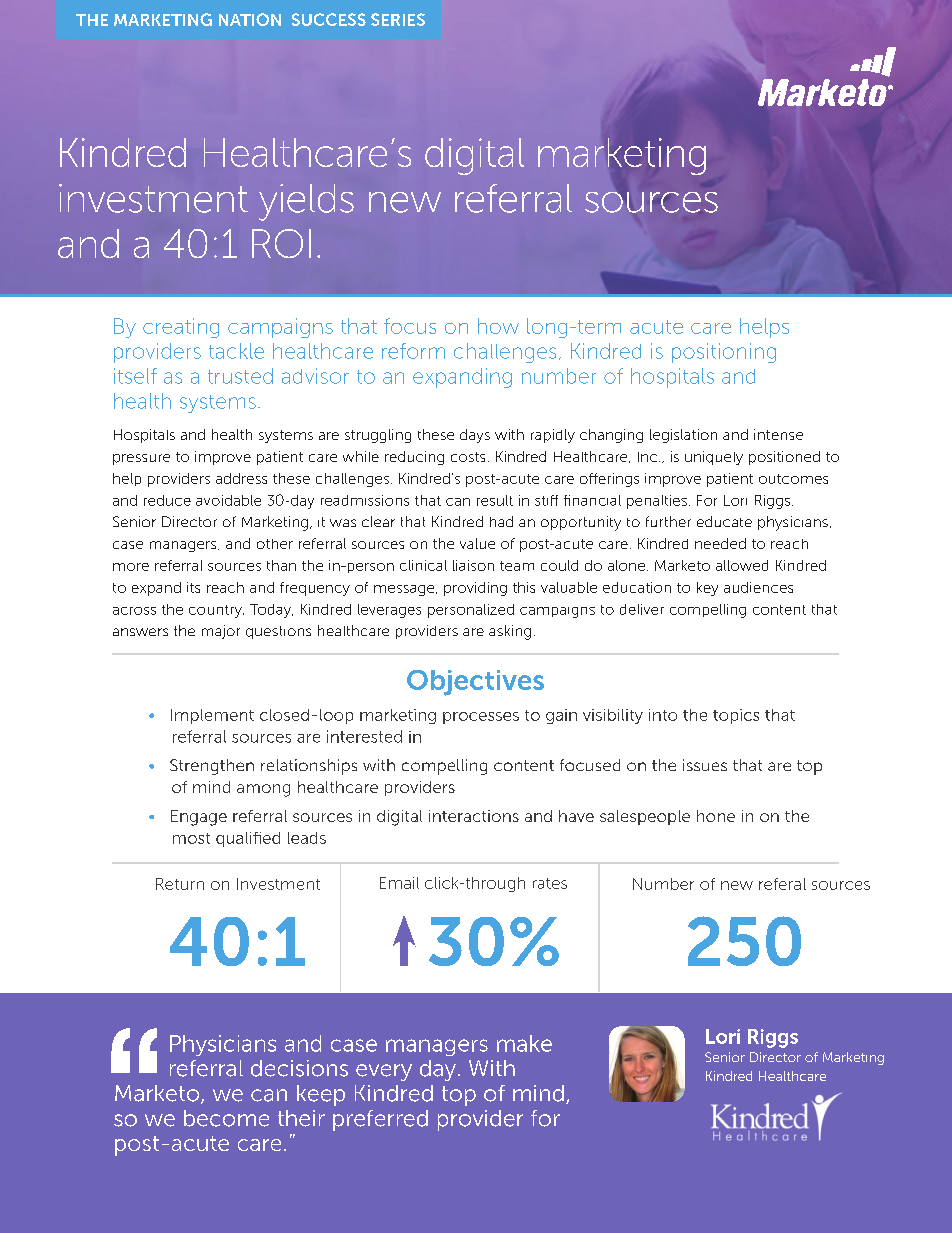 This screenshot has height=1233, width=952. I want to click on trusted, so click(240, 376).
